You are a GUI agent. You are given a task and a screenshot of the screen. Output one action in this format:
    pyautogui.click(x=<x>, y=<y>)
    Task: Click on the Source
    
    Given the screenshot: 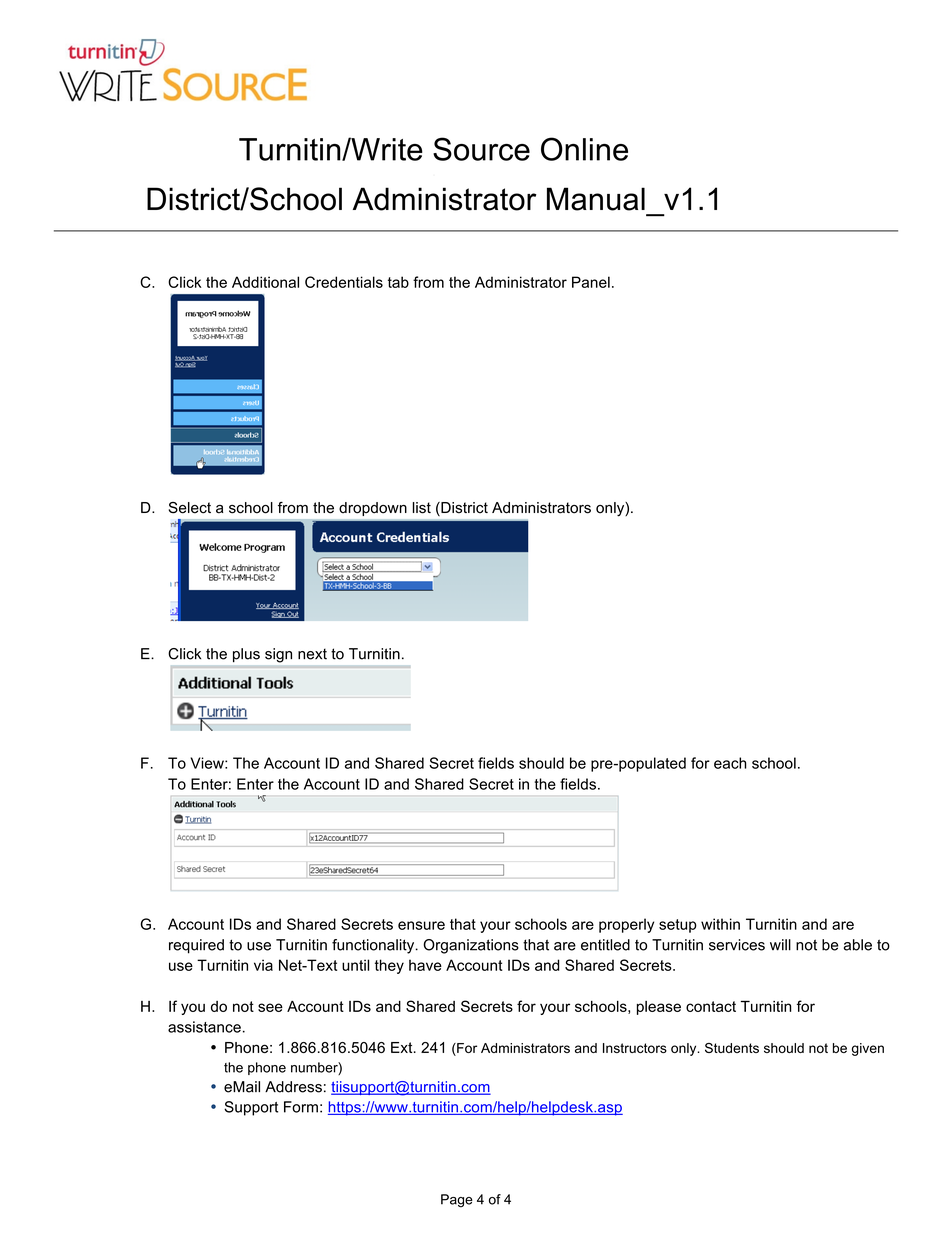 What is the action you would take?
    pyautogui.click(x=481, y=149)
